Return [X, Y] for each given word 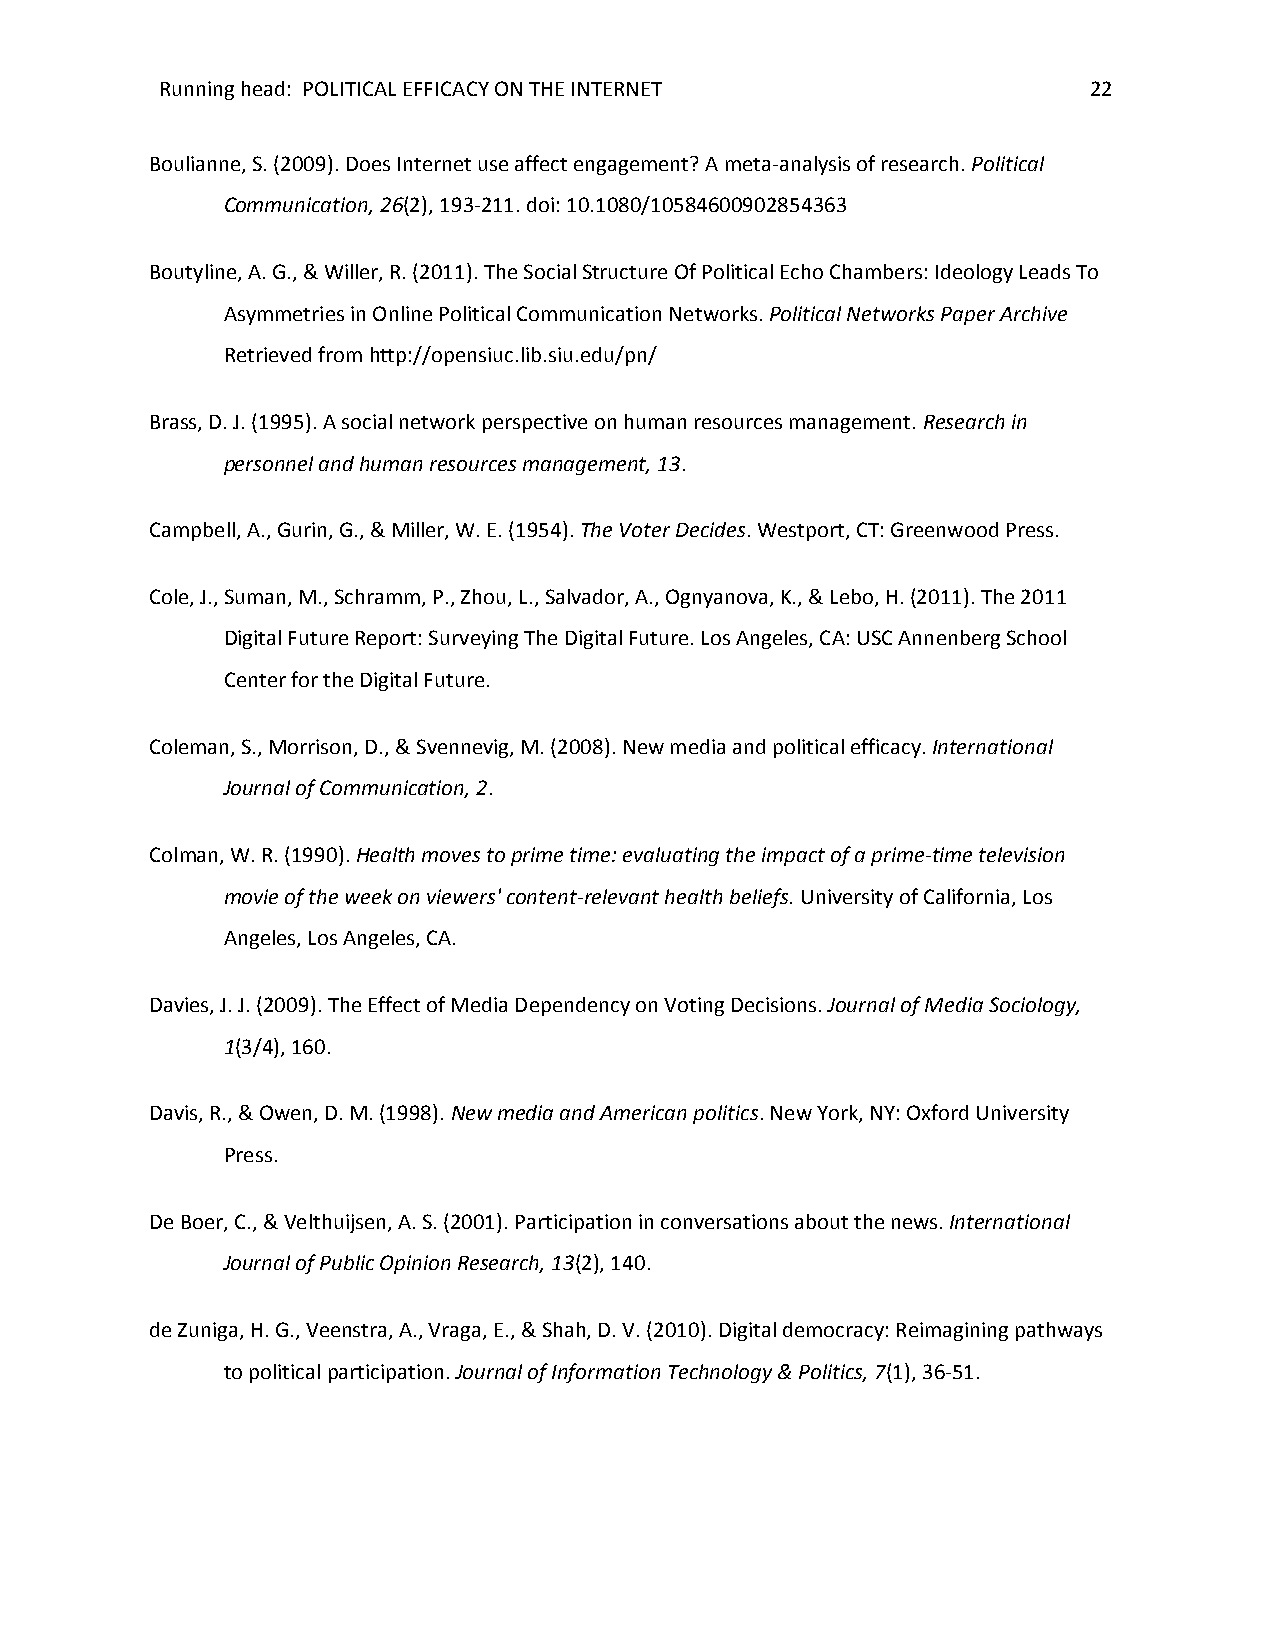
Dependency [573, 1006]
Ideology [974, 273]
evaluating [671, 856]
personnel [268, 465]
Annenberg [949, 639]
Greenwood [944, 529]
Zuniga [207, 1331]
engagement [632, 166]
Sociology [1034, 1006]
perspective [535, 423]
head [263, 88]
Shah [565, 1330]
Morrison [312, 747]
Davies [181, 1006]
